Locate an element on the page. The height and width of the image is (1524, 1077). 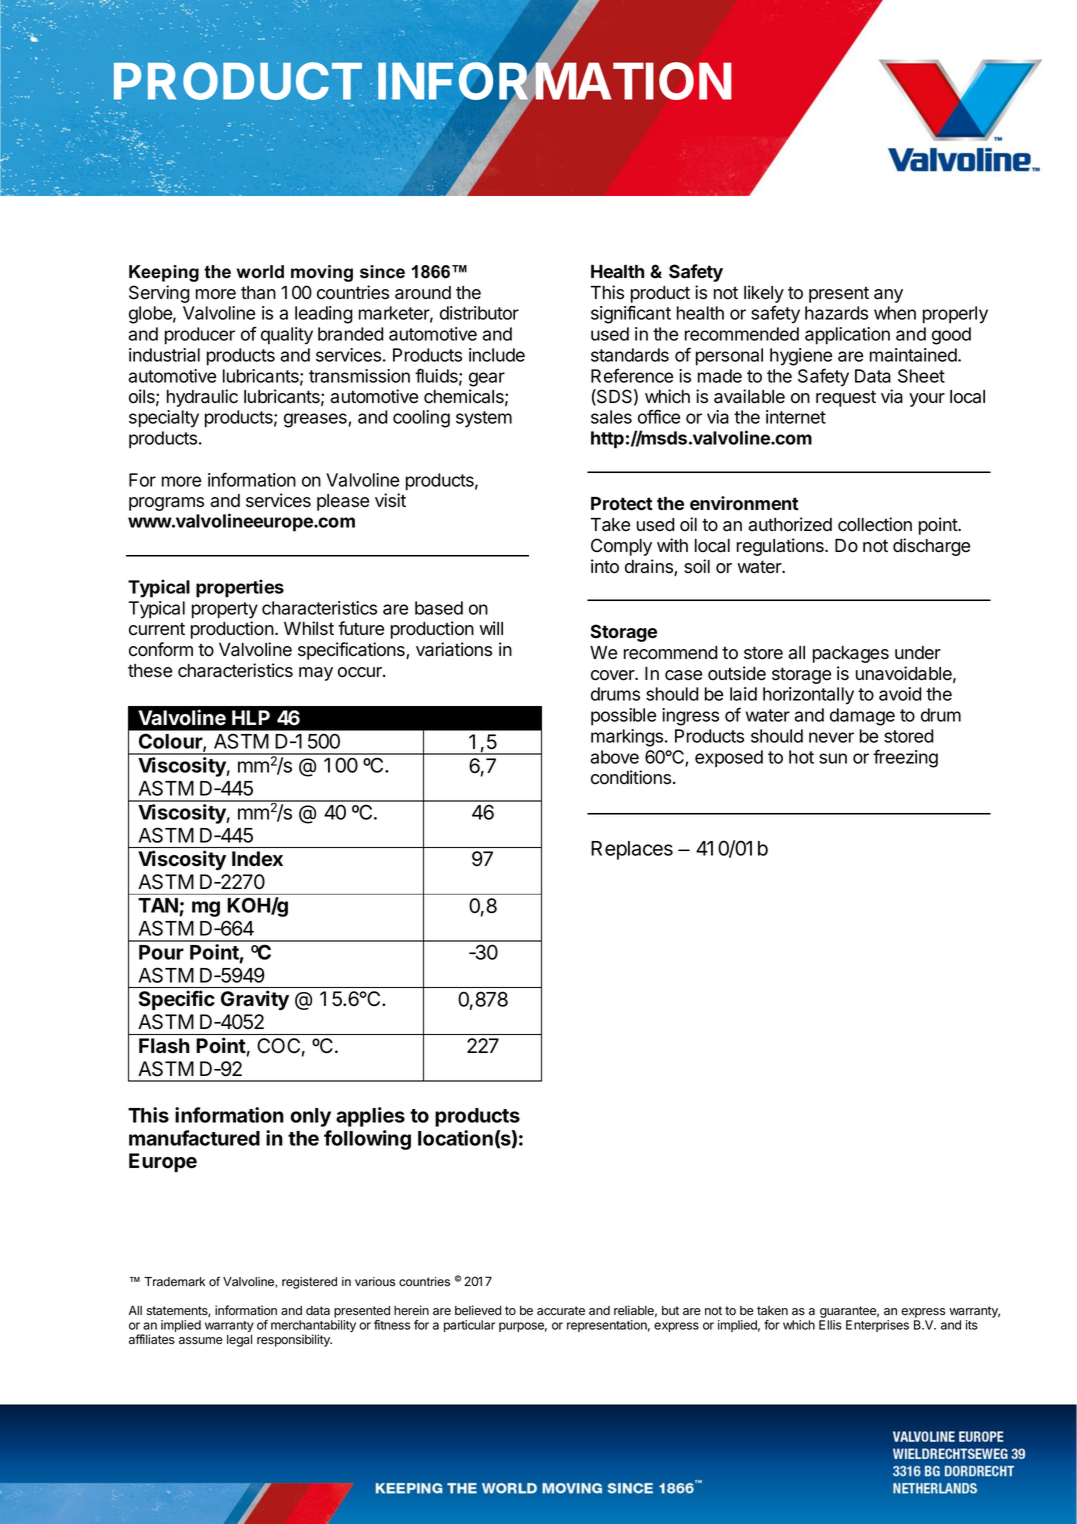
collection is located at coordinates (875, 524).
